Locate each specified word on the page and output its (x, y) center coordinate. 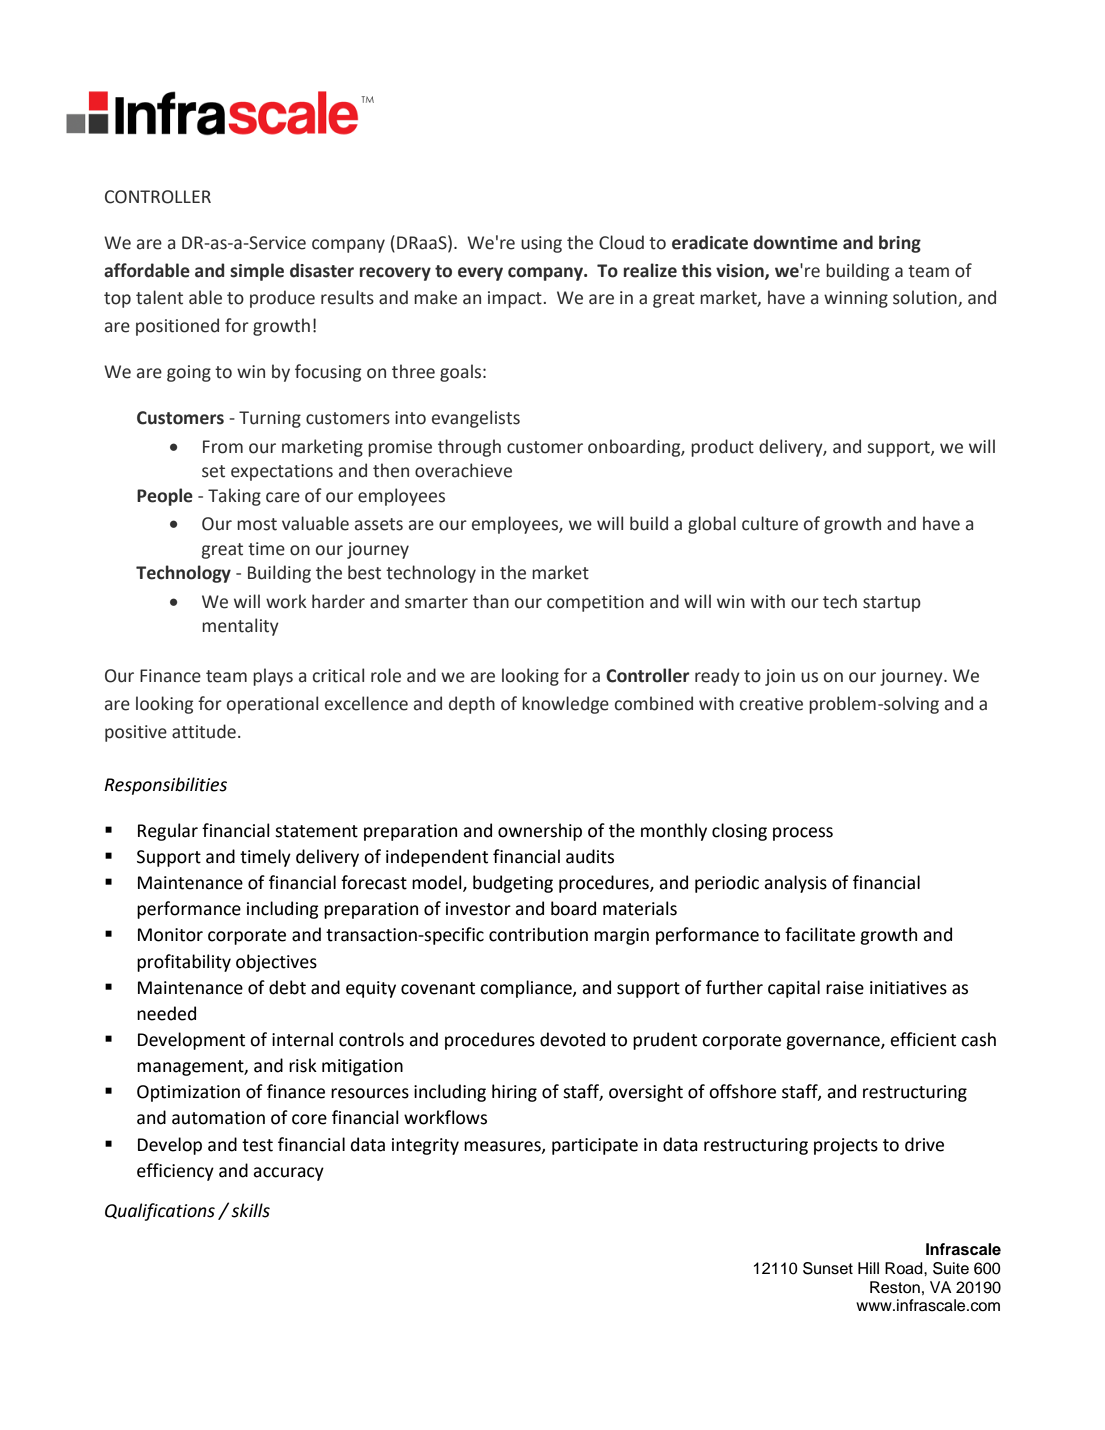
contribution (538, 934)
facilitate (820, 934)
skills (250, 1210)
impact (515, 299)
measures (503, 1147)
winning (856, 299)
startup (892, 604)
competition (595, 603)
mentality (240, 627)
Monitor (170, 935)
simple (257, 272)
